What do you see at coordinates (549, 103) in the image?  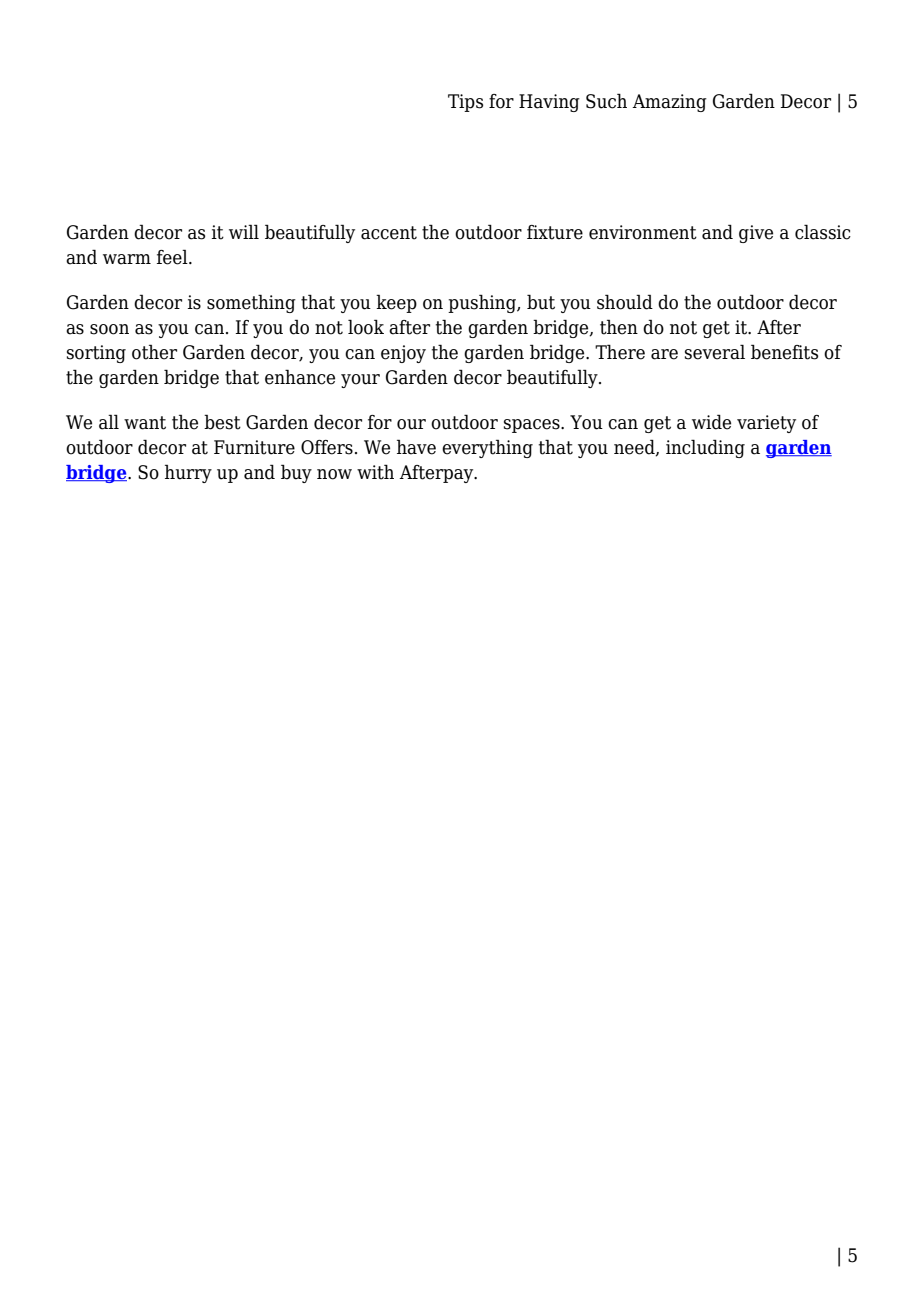 I see `Having` at bounding box center [549, 103].
